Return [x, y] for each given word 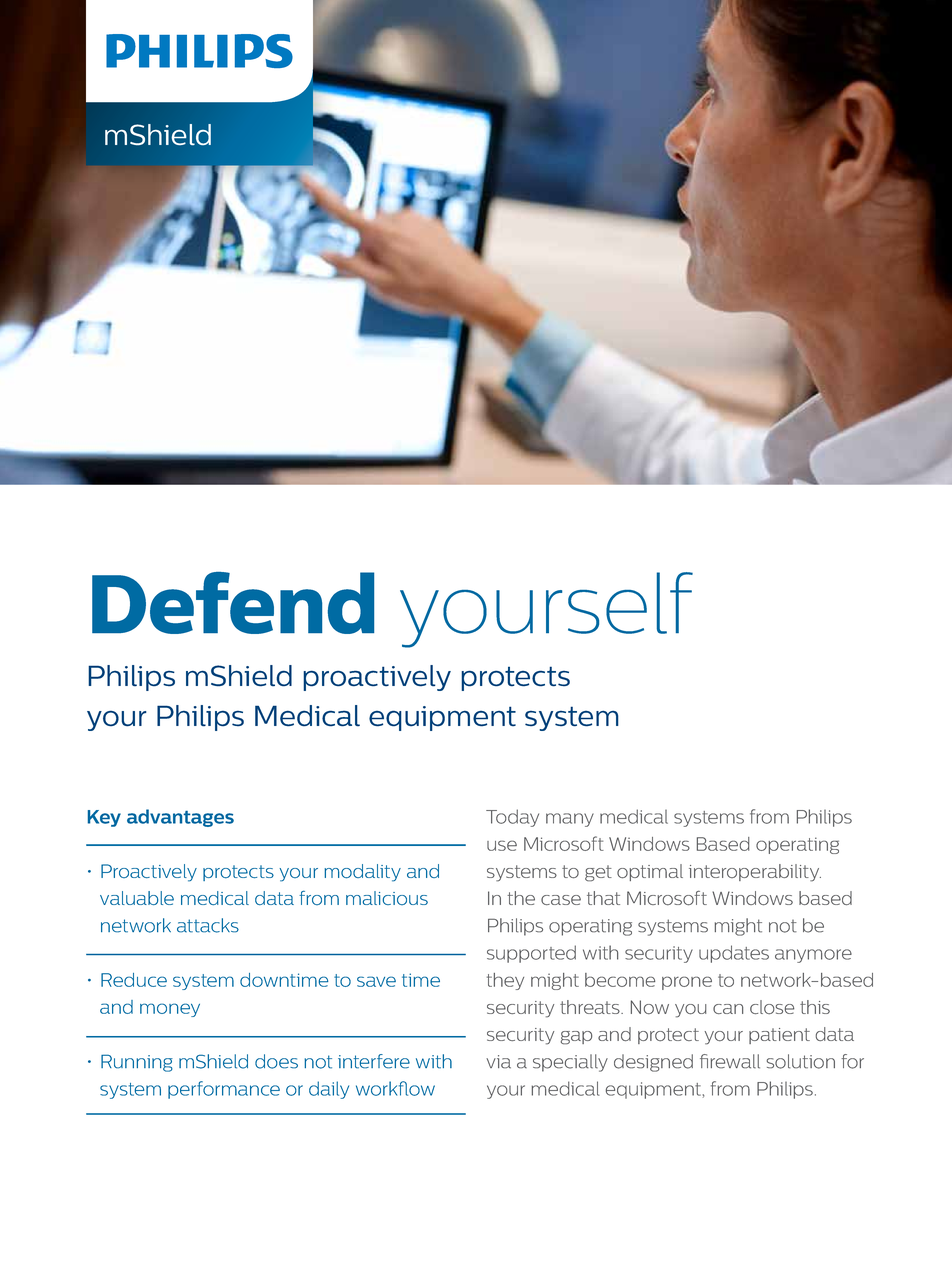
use [502, 845]
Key [104, 818]
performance [224, 1090]
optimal [650, 872]
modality [363, 873]
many [570, 820]
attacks [208, 925]
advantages [180, 818]
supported [531, 954]
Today [512, 818]
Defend [233, 603]
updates [734, 954]
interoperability [755, 873]
